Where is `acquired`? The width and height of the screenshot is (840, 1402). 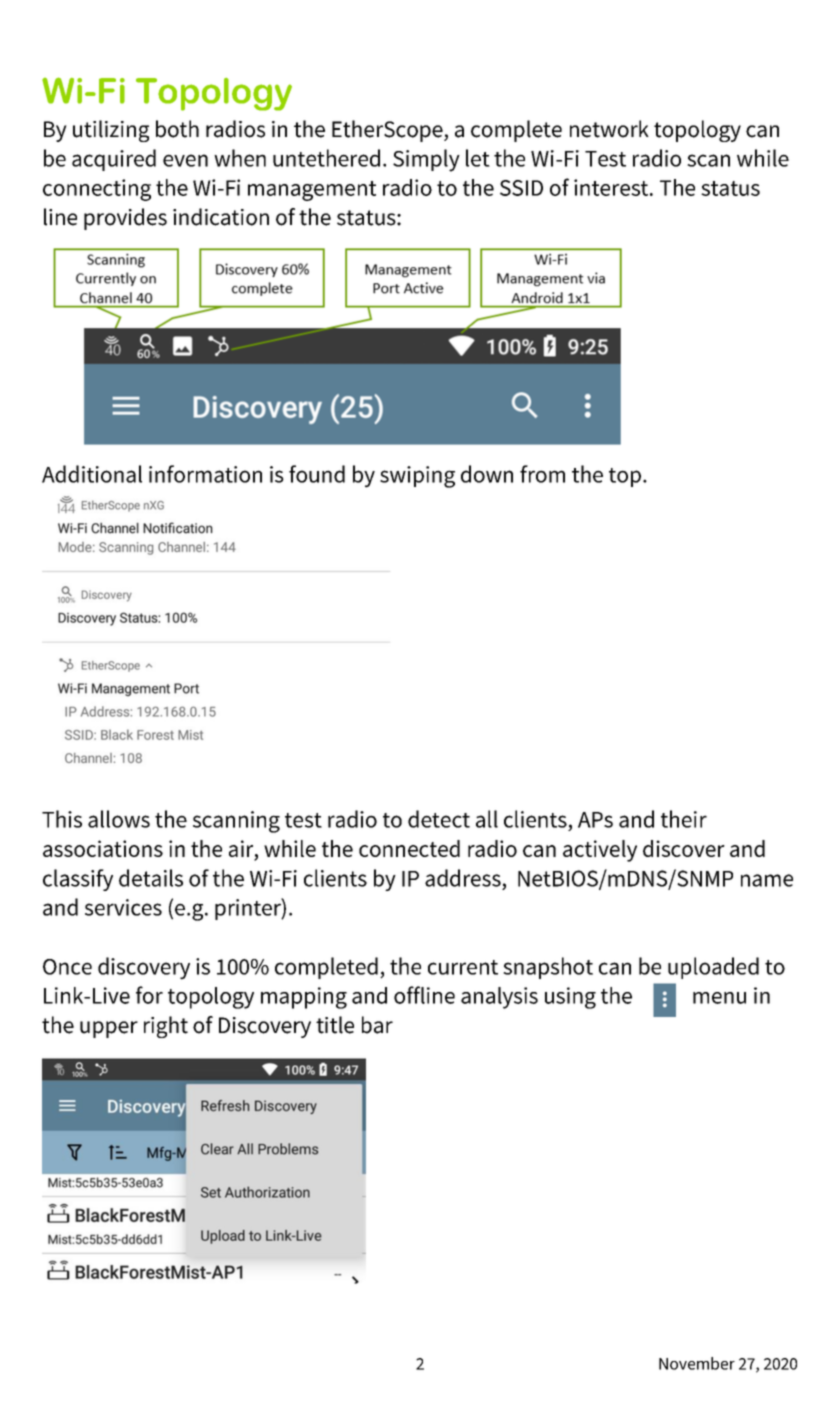
acquired is located at coordinates (114, 160).
